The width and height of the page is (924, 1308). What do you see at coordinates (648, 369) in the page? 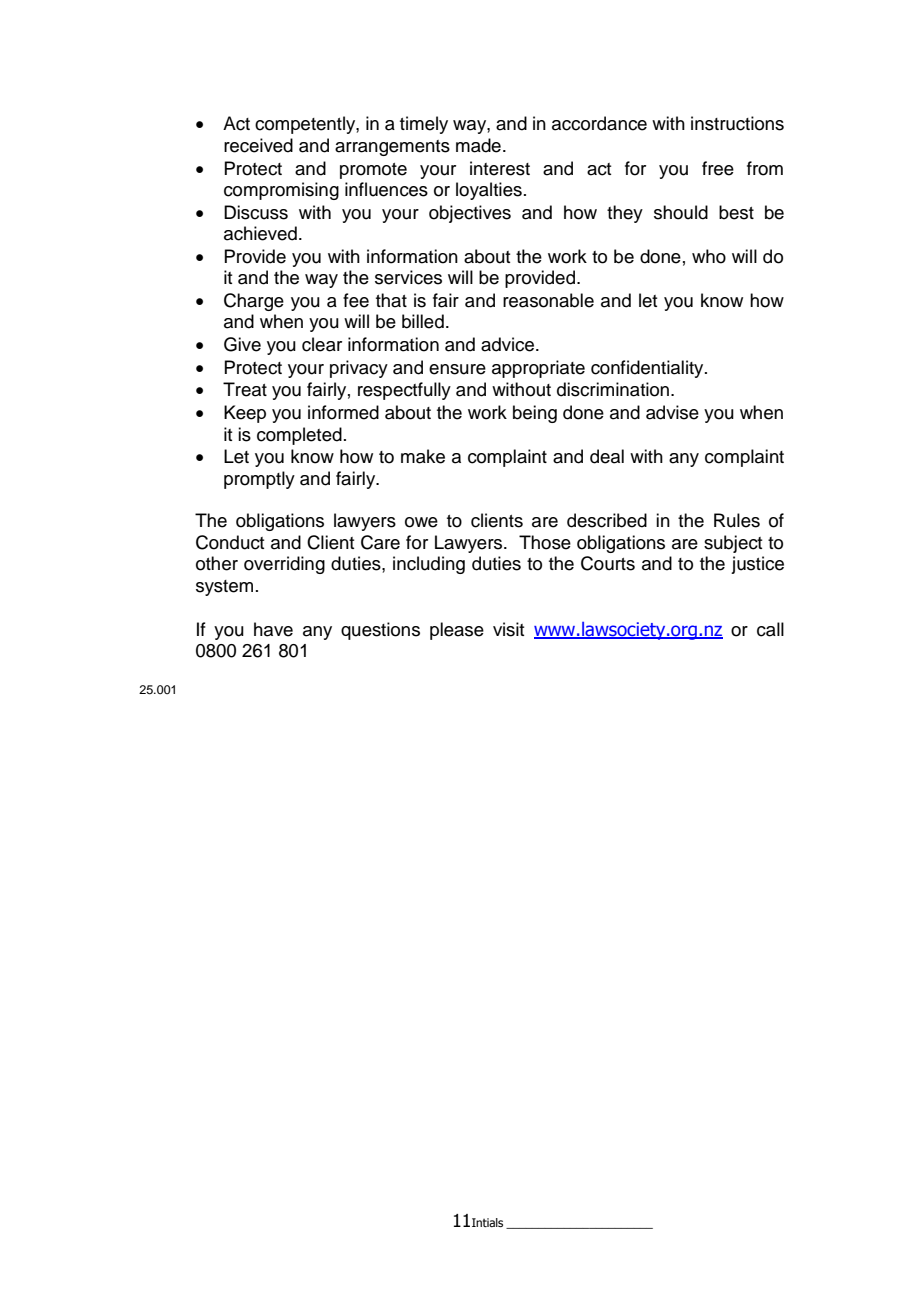
I see `confidentiality` at bounding box center [648, 369].
